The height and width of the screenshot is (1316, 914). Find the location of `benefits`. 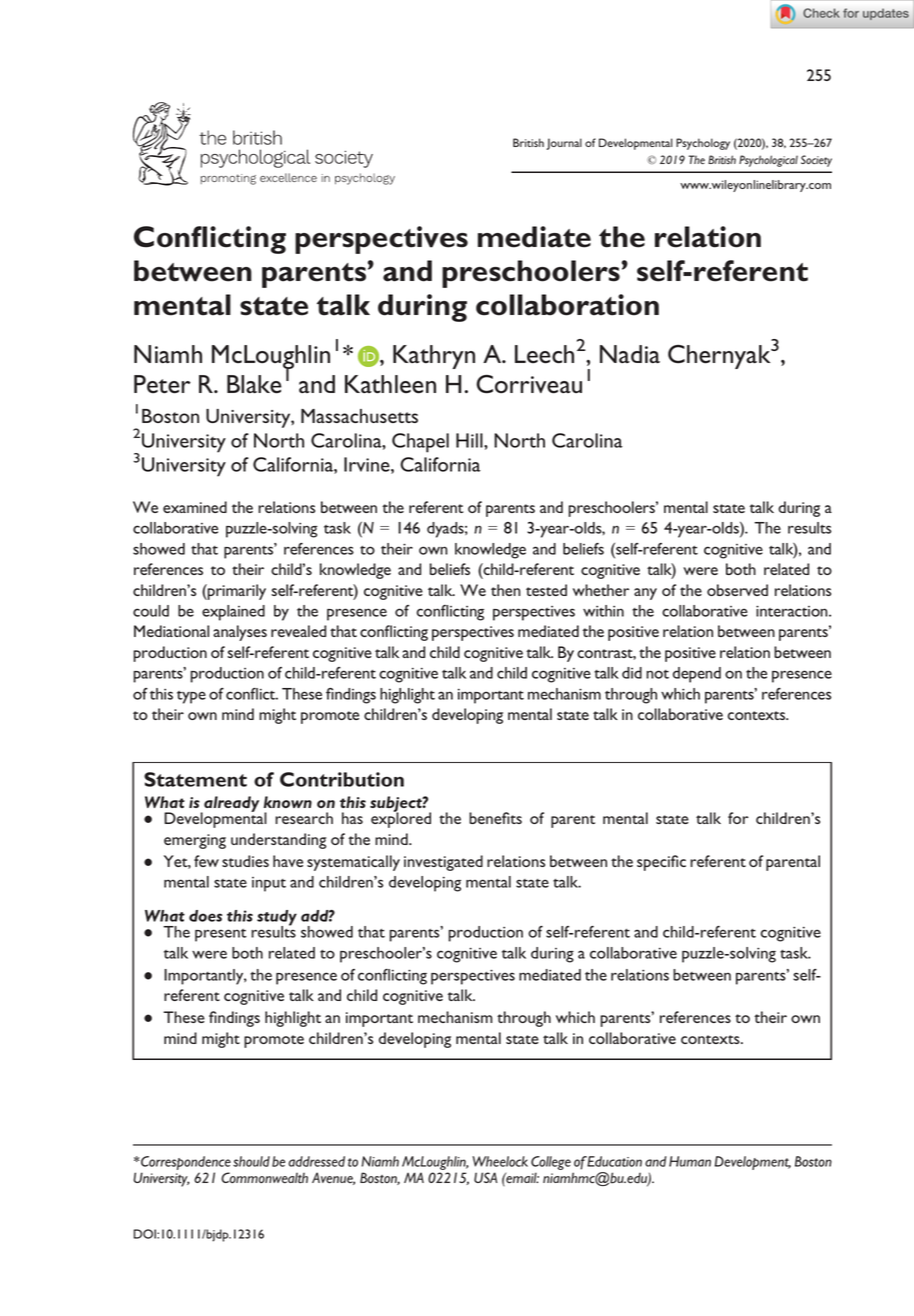

benefits is located at coordinates (495, 818).
